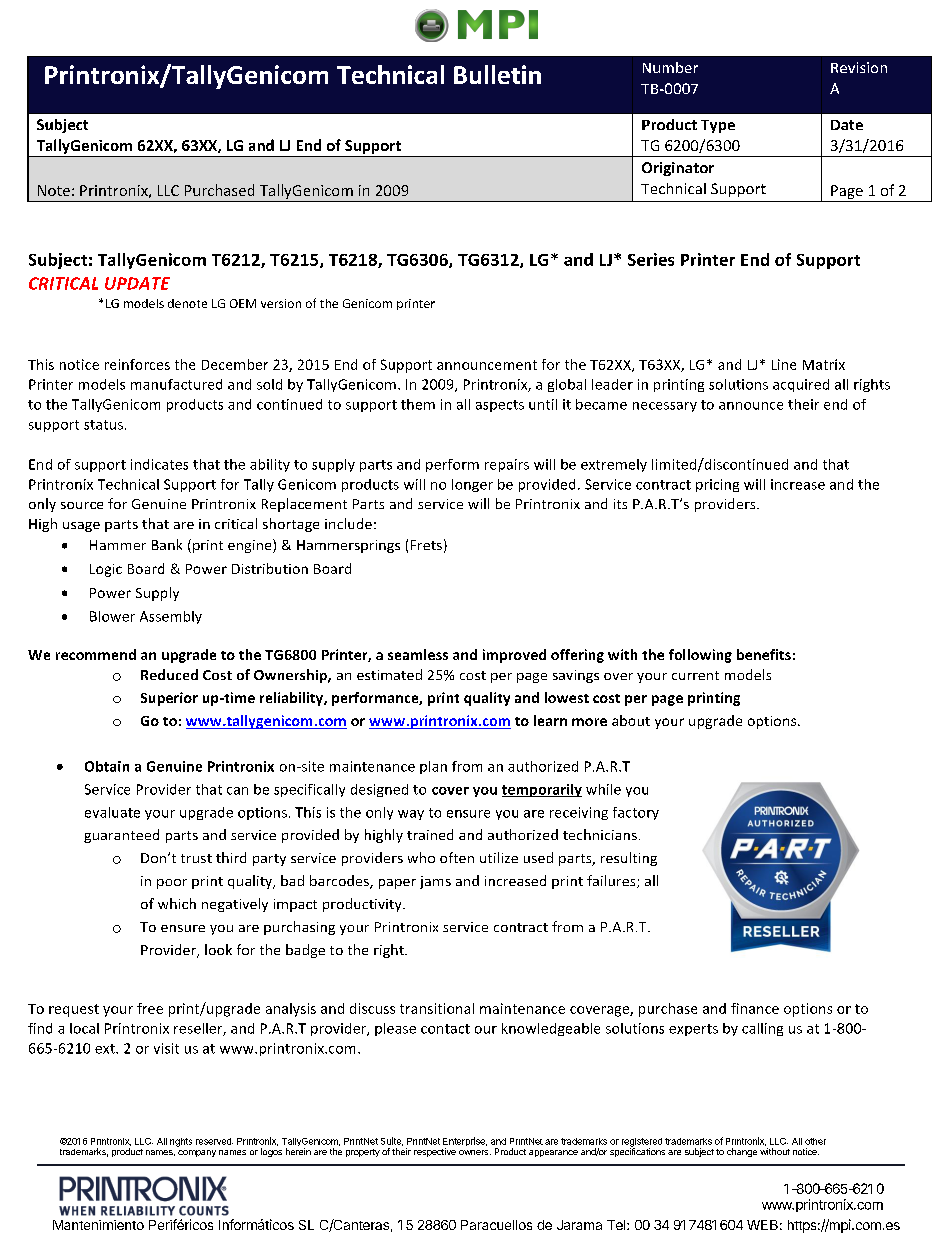 The image size is (952, 1233). What do you see at coordinates (418, 404) in the screenshot?
I see `them` at bounding box center [418, 404].
